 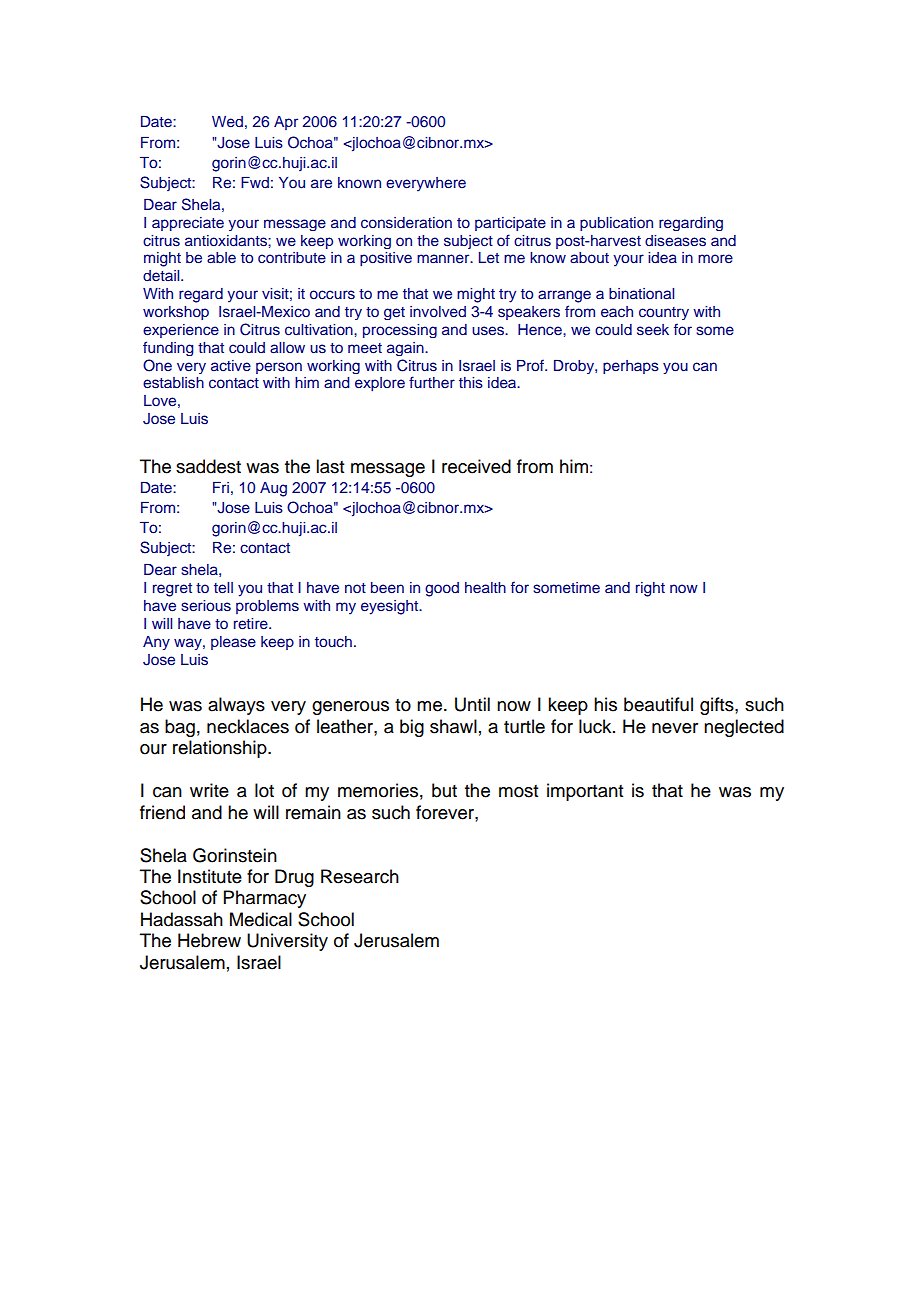 What do you see at coordinates (658, 704) in the document?
I see `beautiful` at bounding box center [658, 704].
